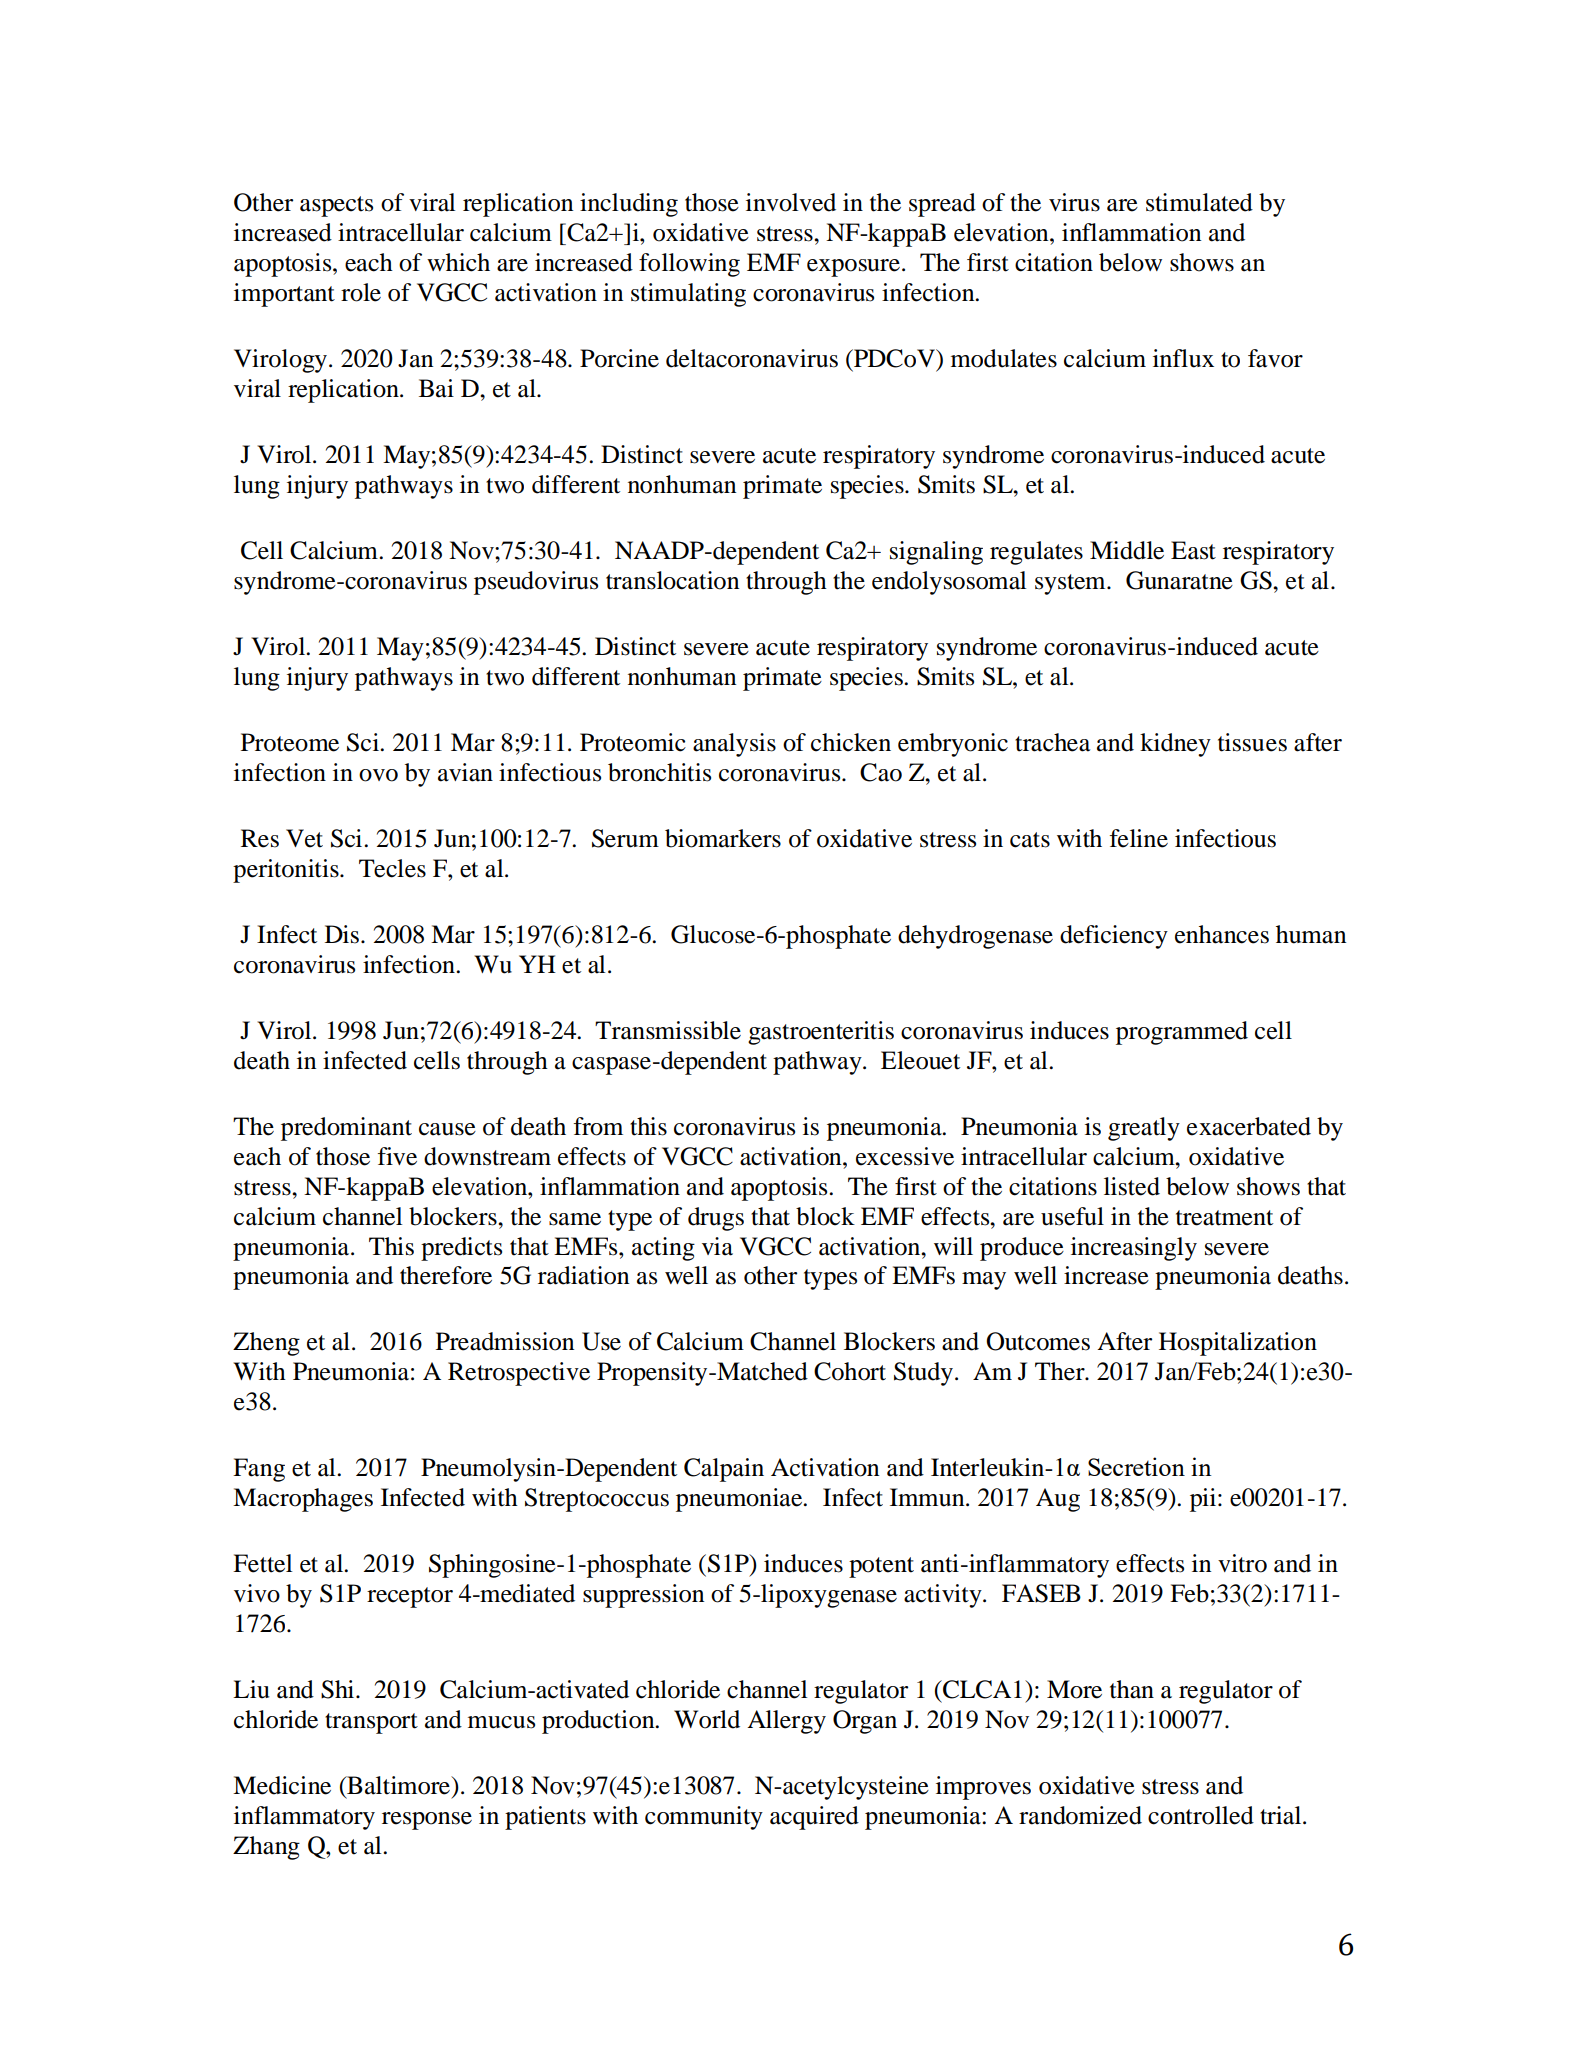 The height and width of the screenshot is (2055, 1588). What do you see at coordinates (1139, 838) in the screenshot?
I see `feline` at bounding box center [1139, 838].
